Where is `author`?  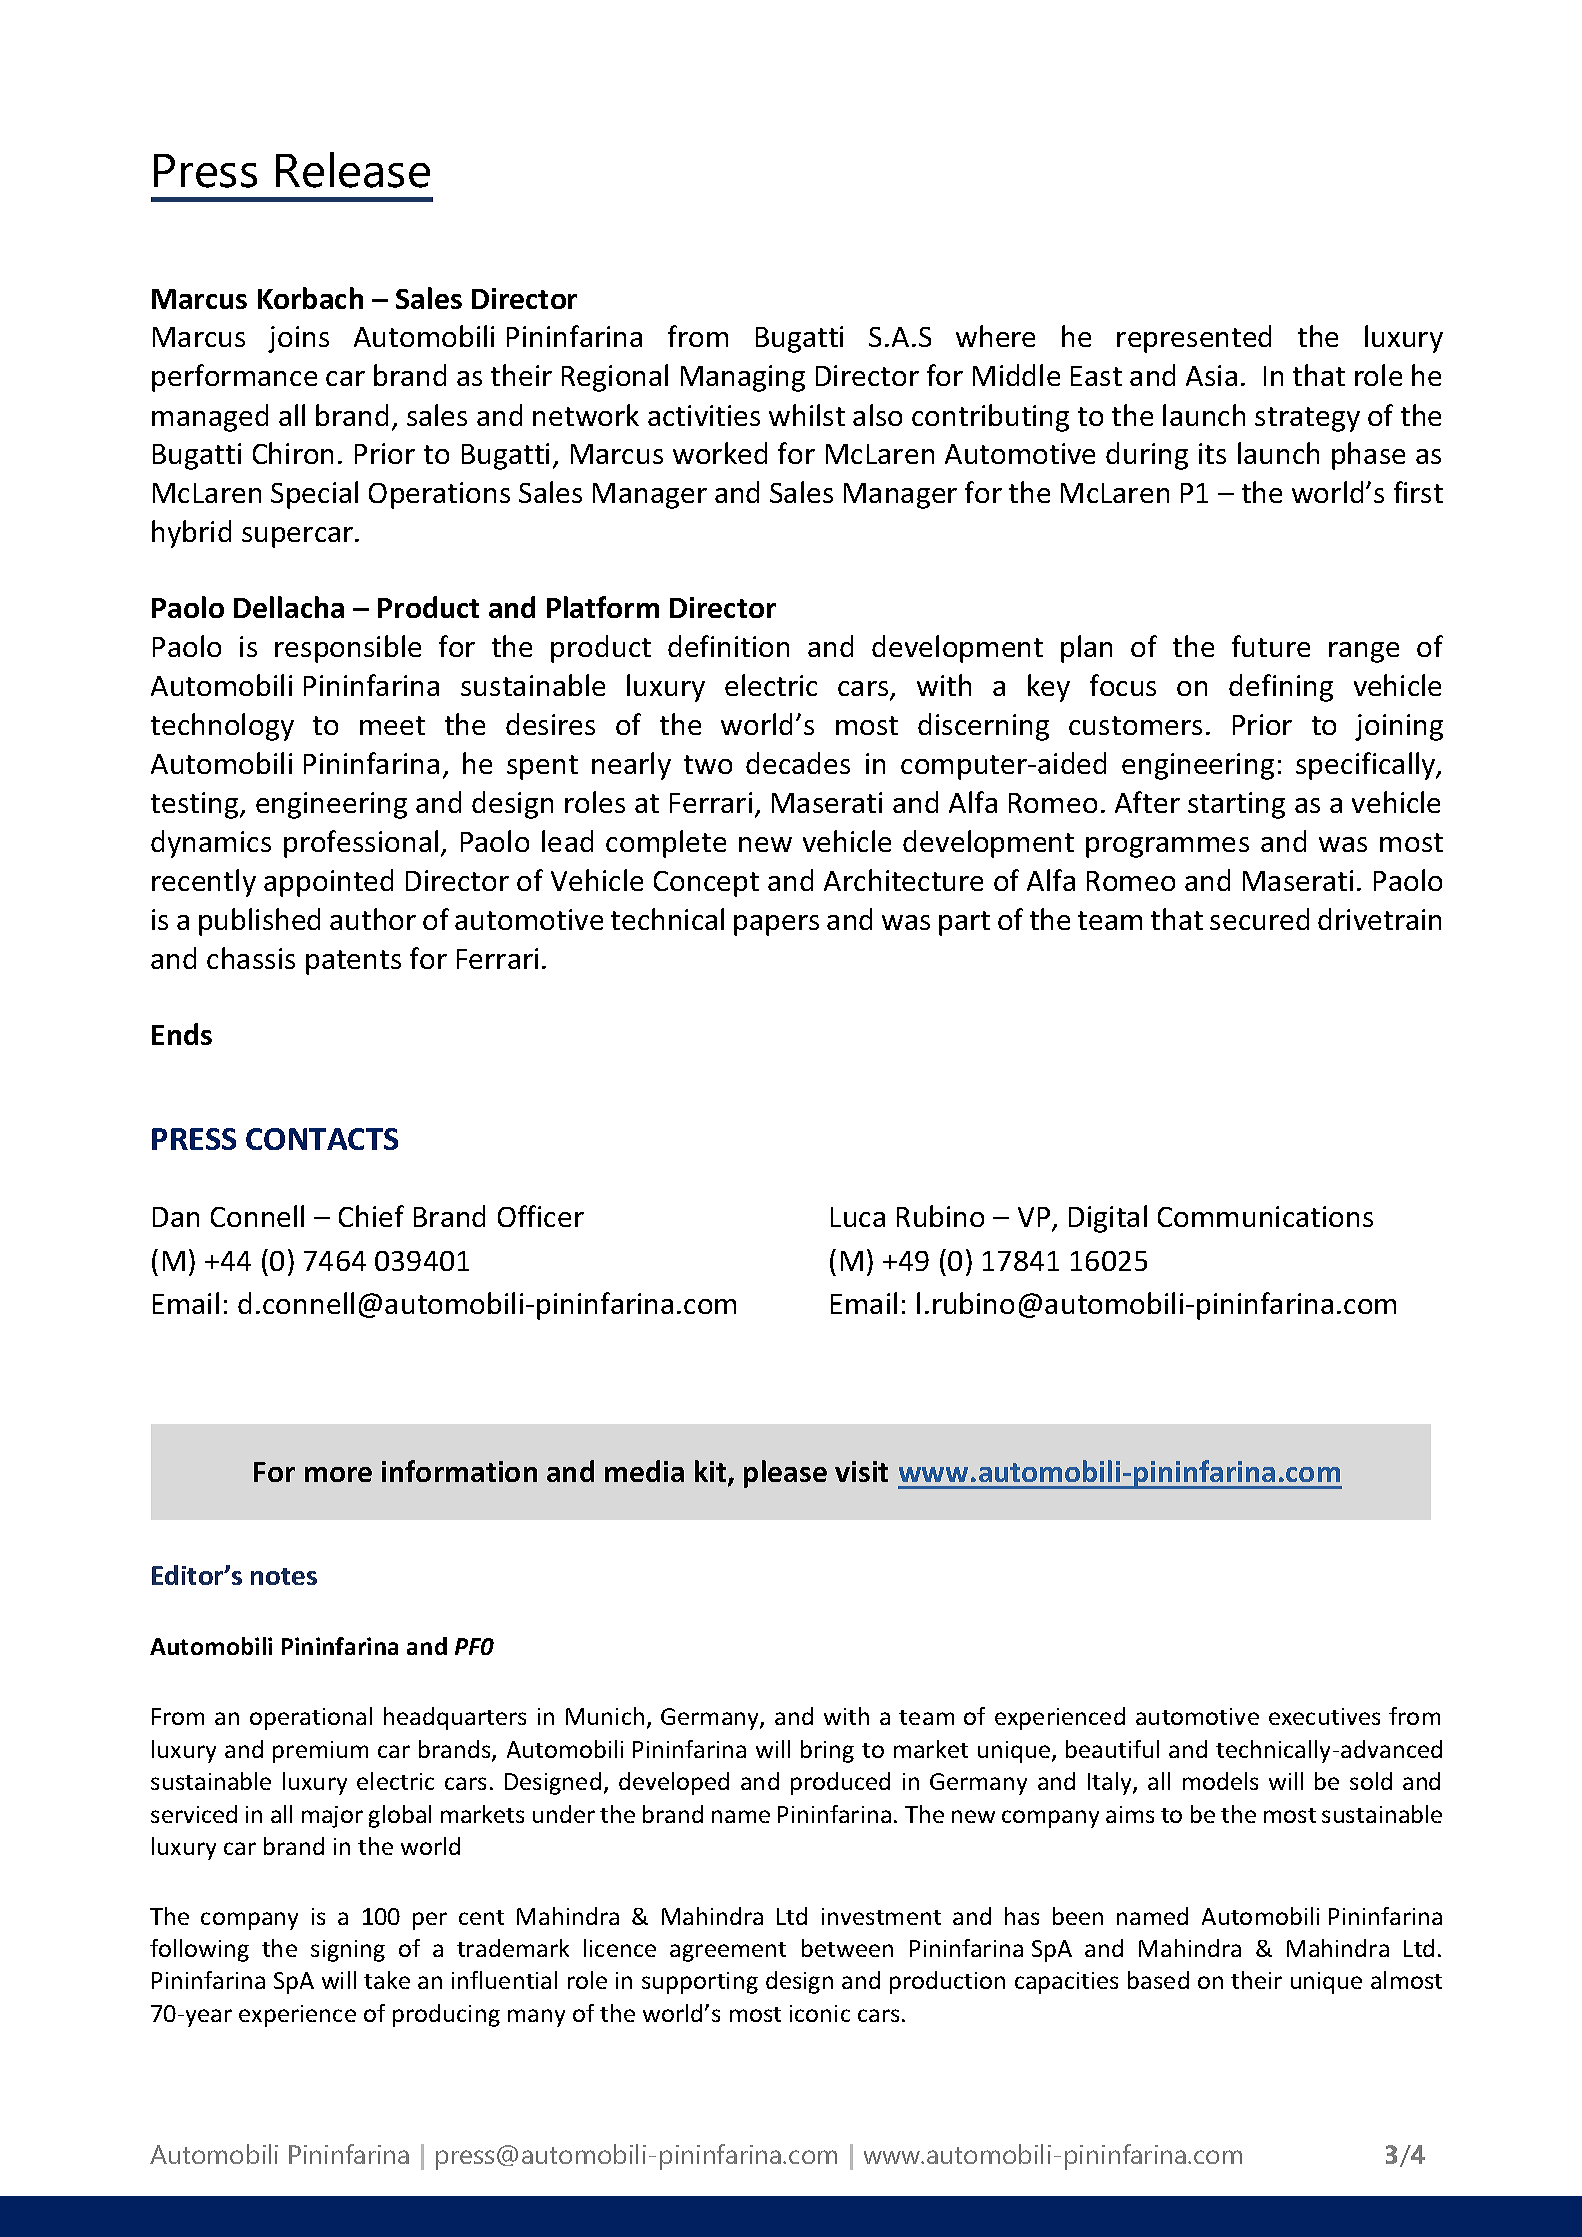 author is located at coordinates (373, 919).
